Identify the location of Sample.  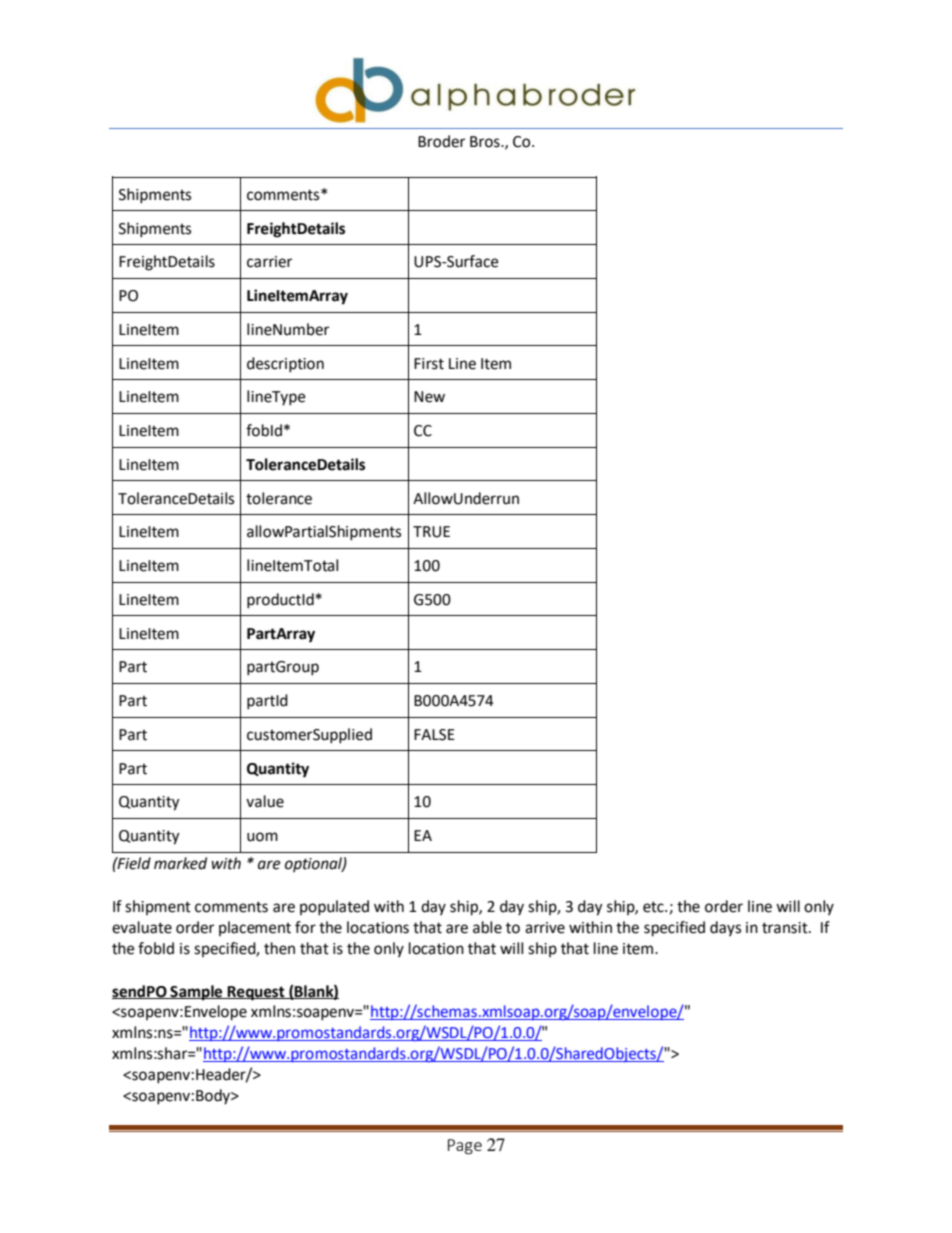
(196, 993).
